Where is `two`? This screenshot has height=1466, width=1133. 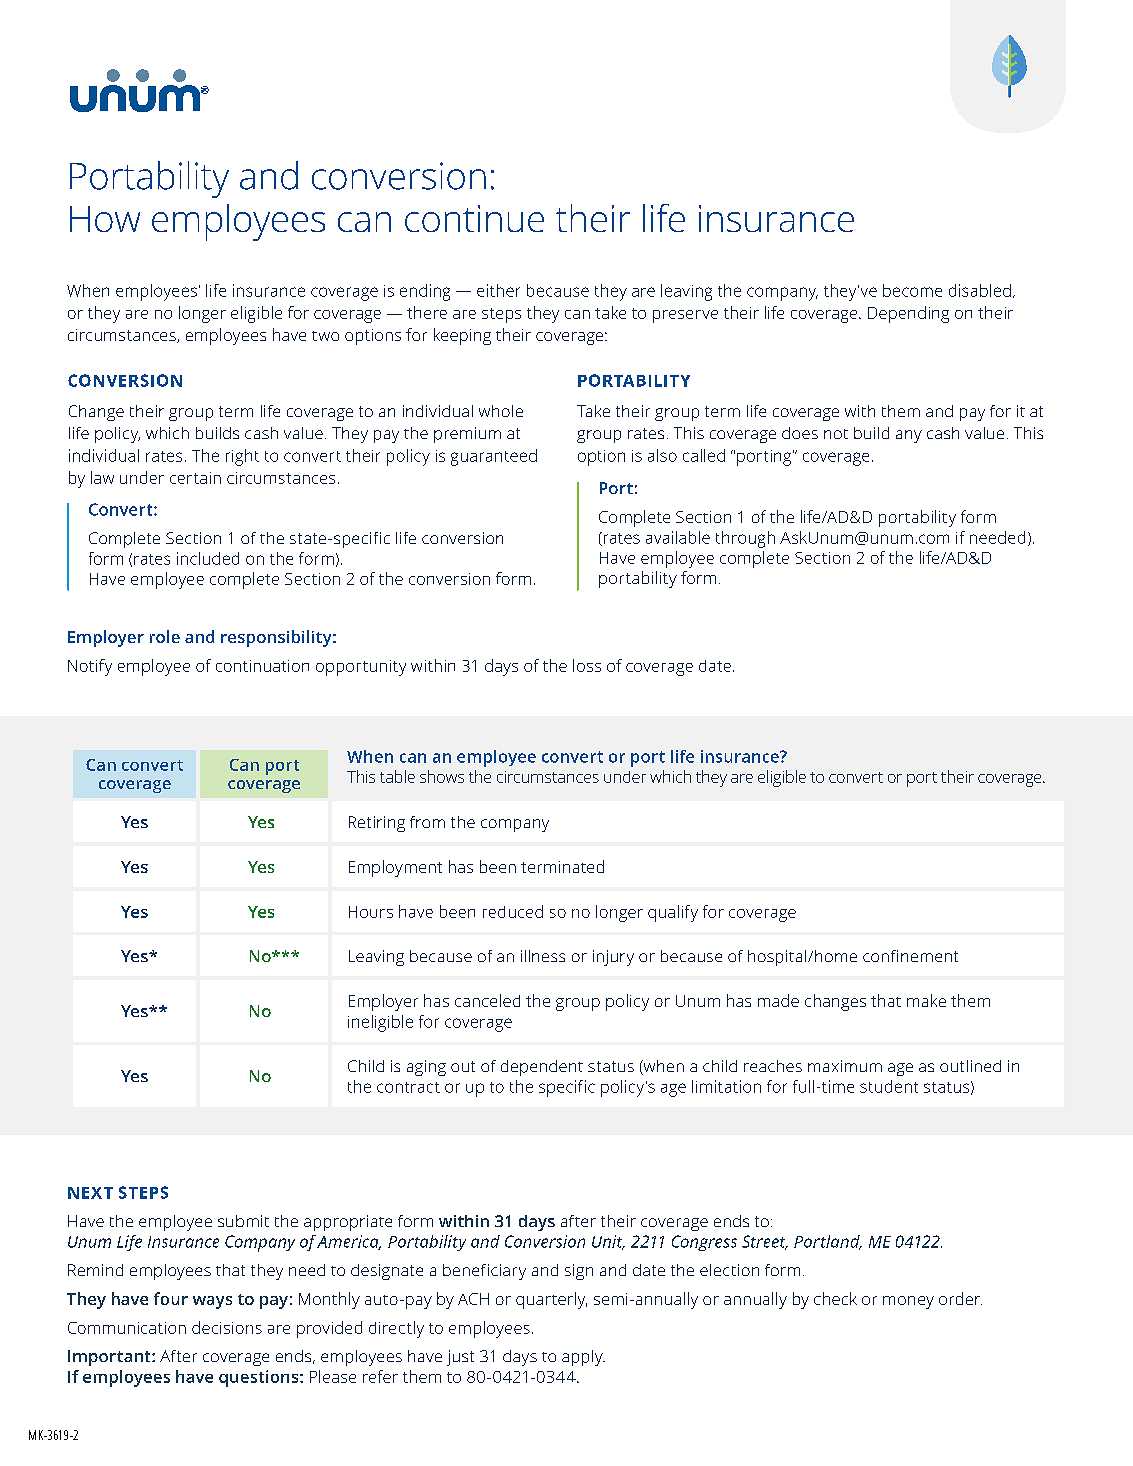 two is located at coordinates (325, 336).
